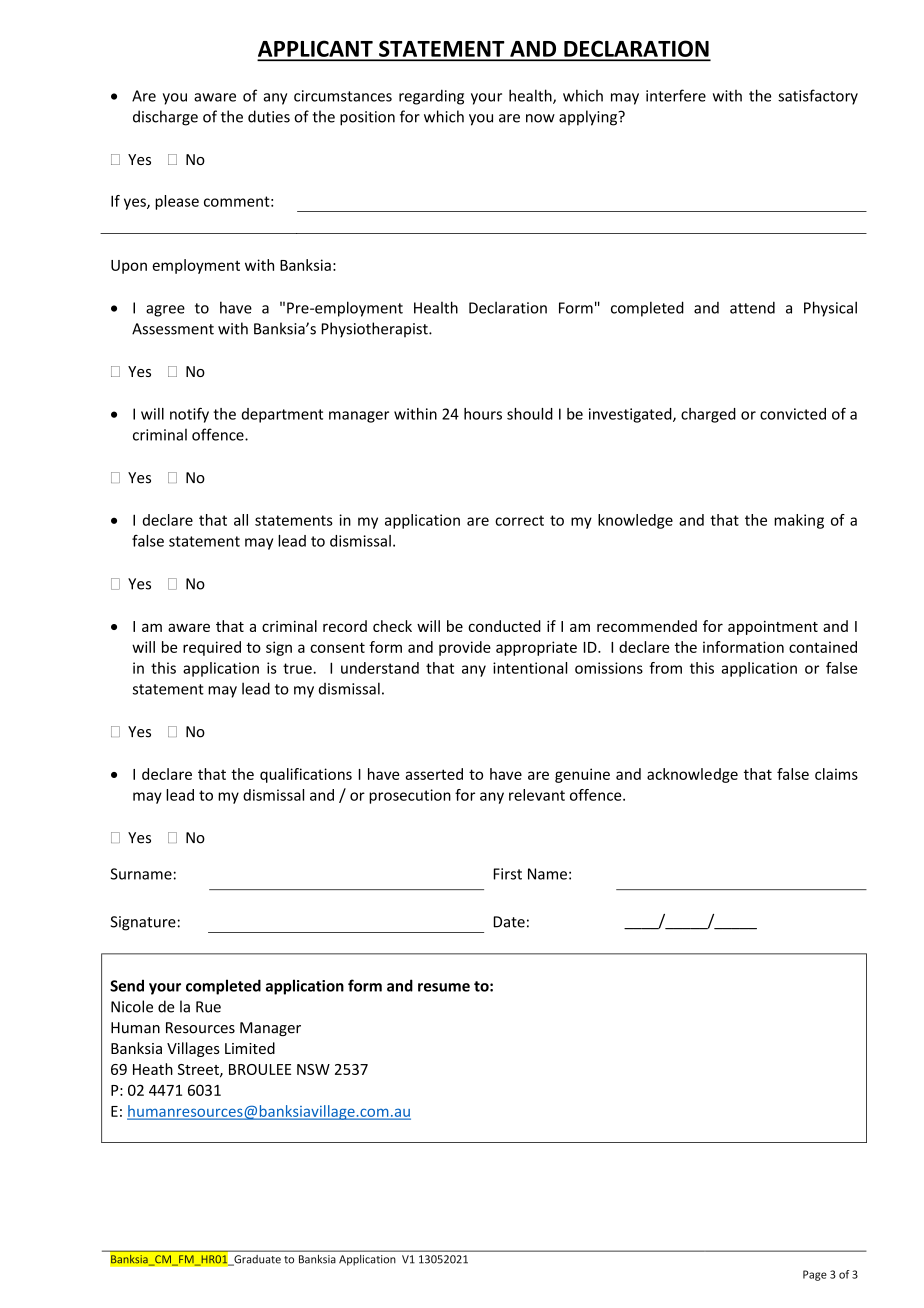 This screenshot has height=1308, width=924. I want to click on convicted, so click(793, 414).
